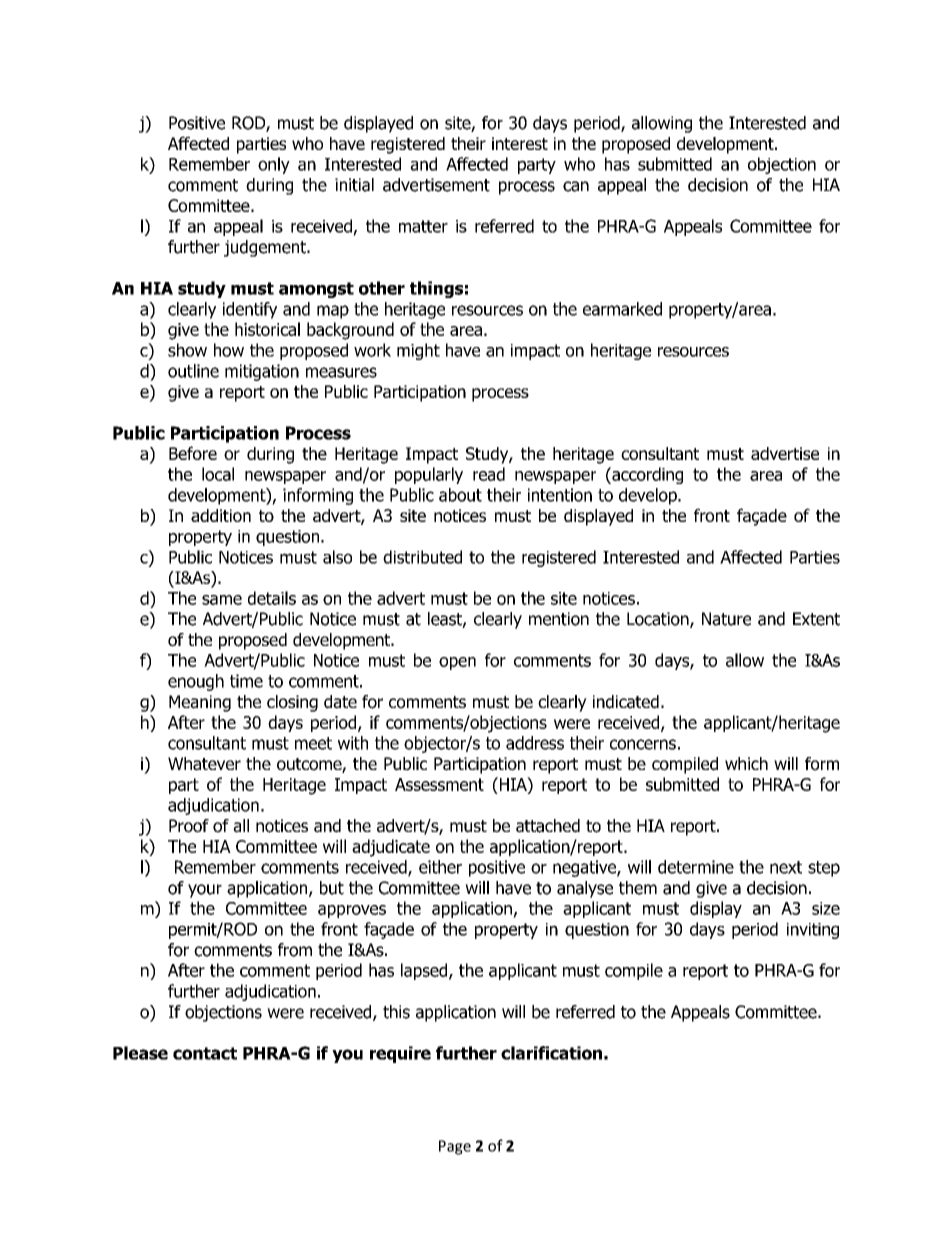 The image size is (952, 1233). What do you see at coordinates (193, 453) in the page?
I see `Before` at bounding box center [193, 453].
